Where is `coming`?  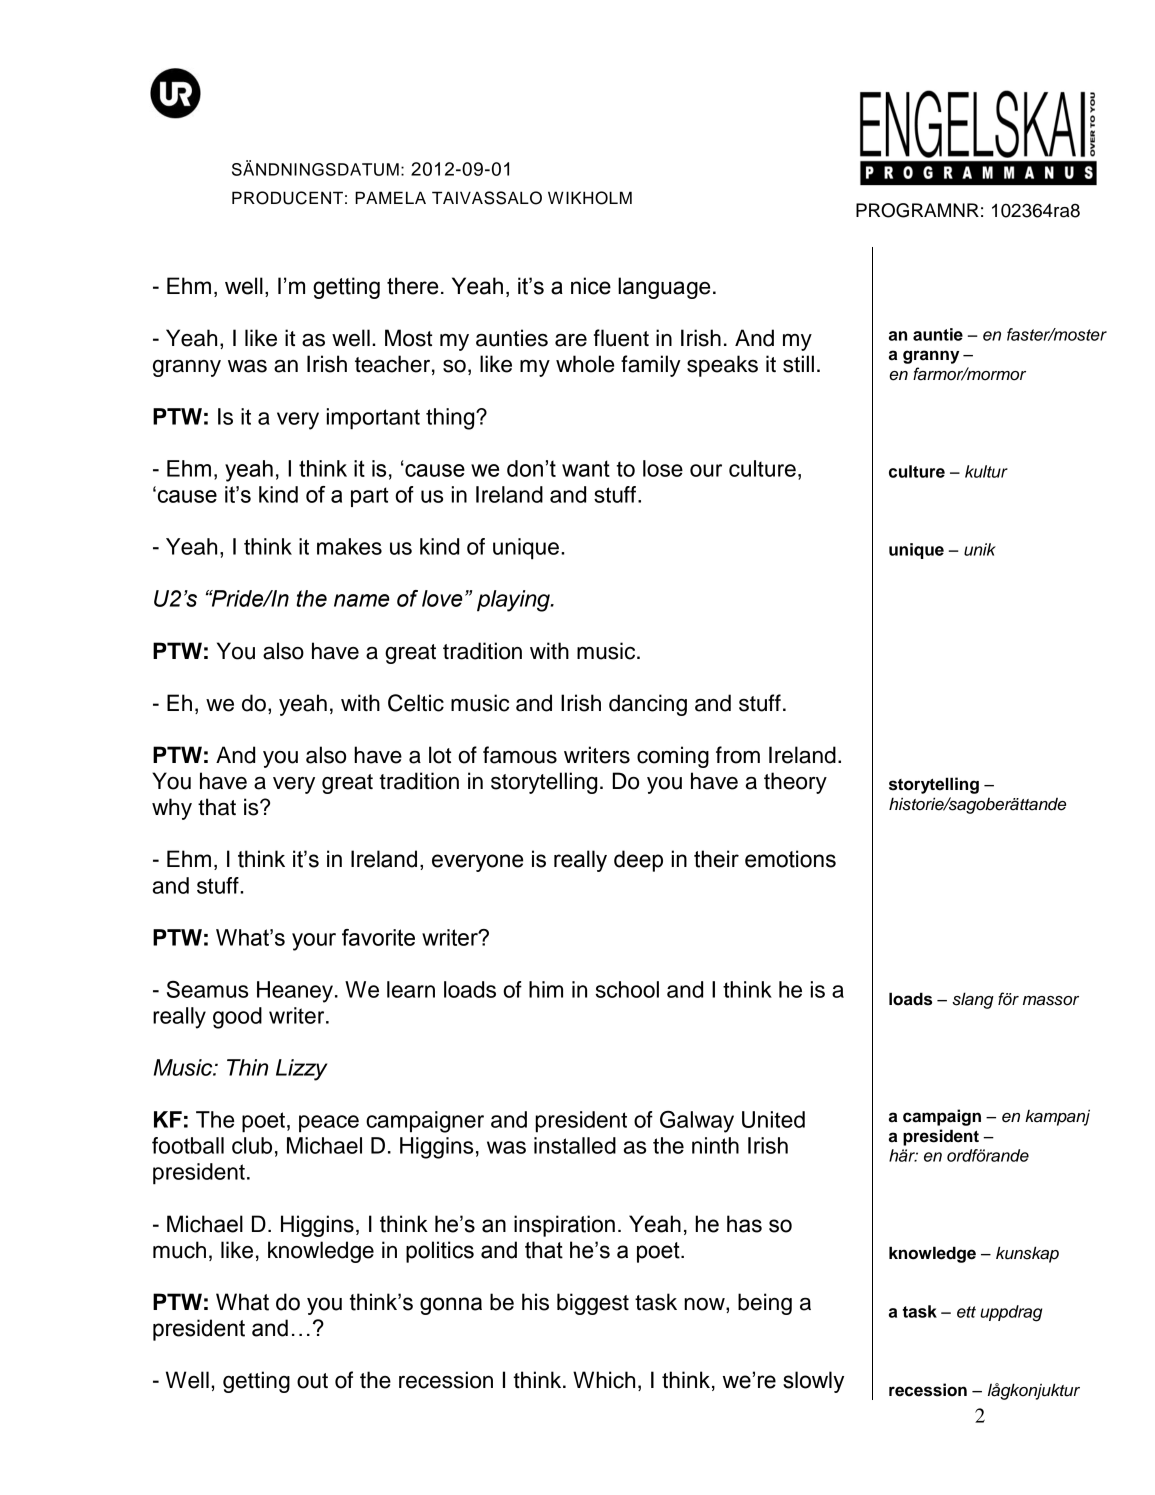
coming is located at coordinates (673, 757).
